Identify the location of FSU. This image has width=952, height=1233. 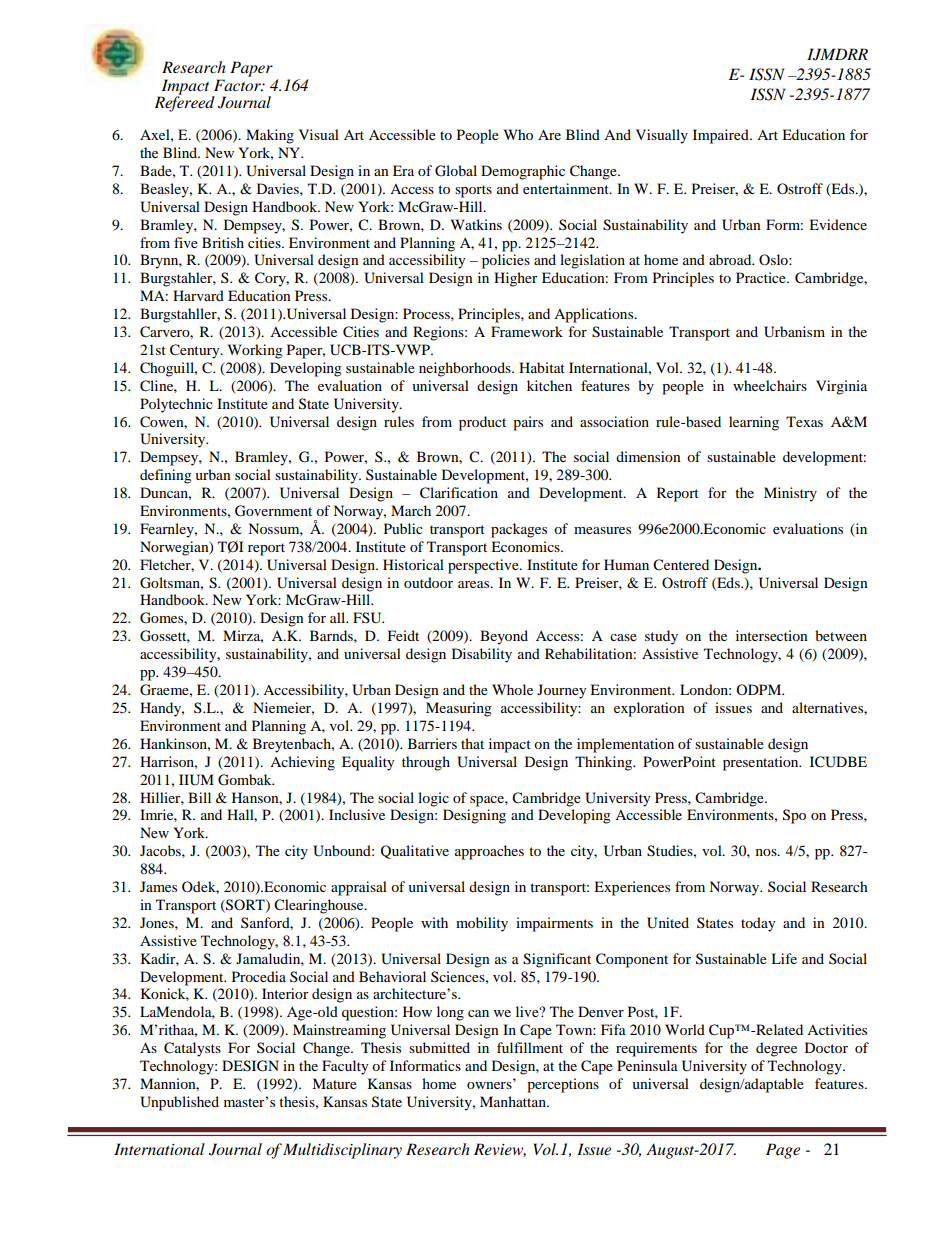
(368, 618).
